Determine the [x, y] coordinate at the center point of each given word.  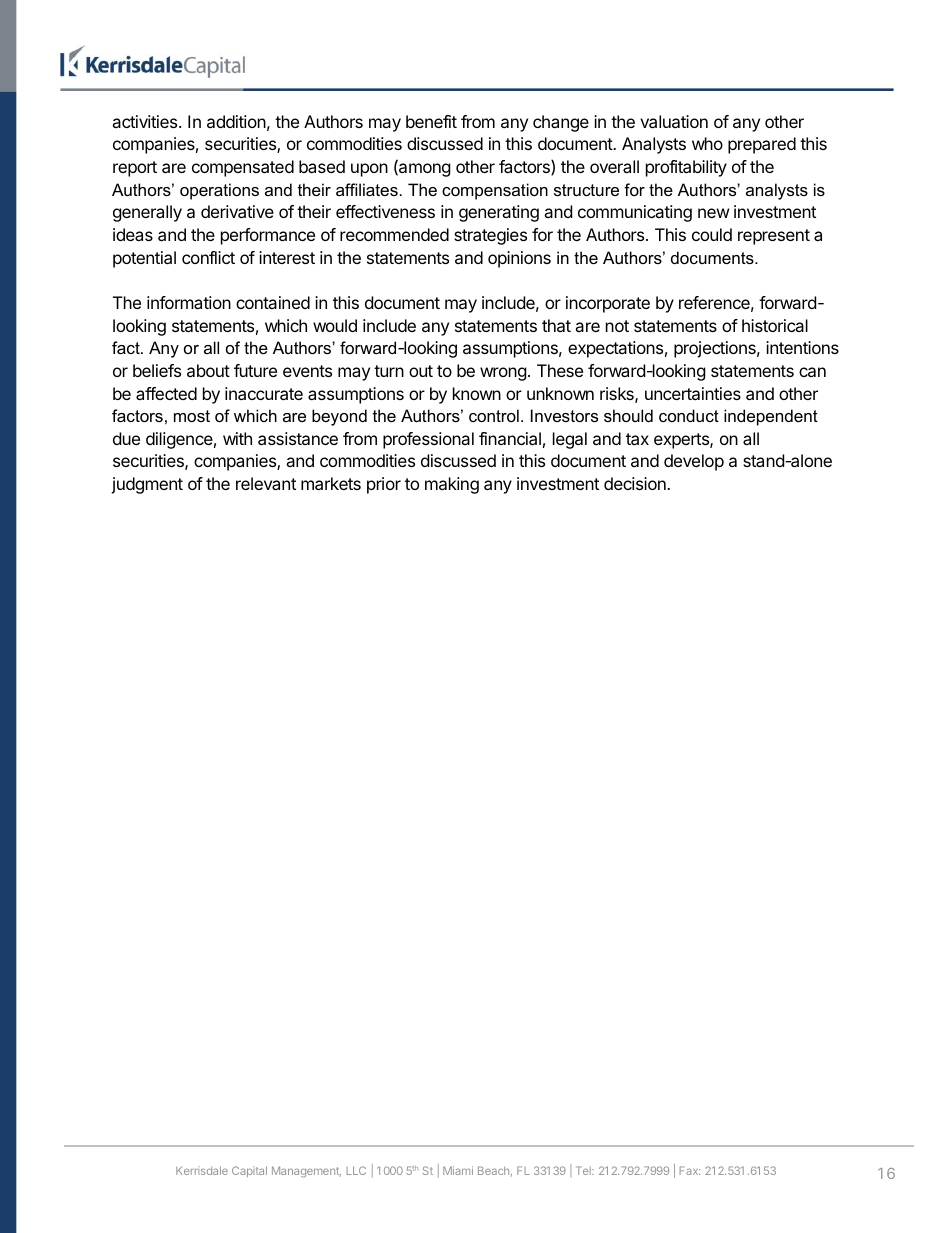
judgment [147, 485]
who [707, 143]
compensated [243, 168]
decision [636, 483]
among [424, 170]
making [452, 485]
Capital [249, 1171]
